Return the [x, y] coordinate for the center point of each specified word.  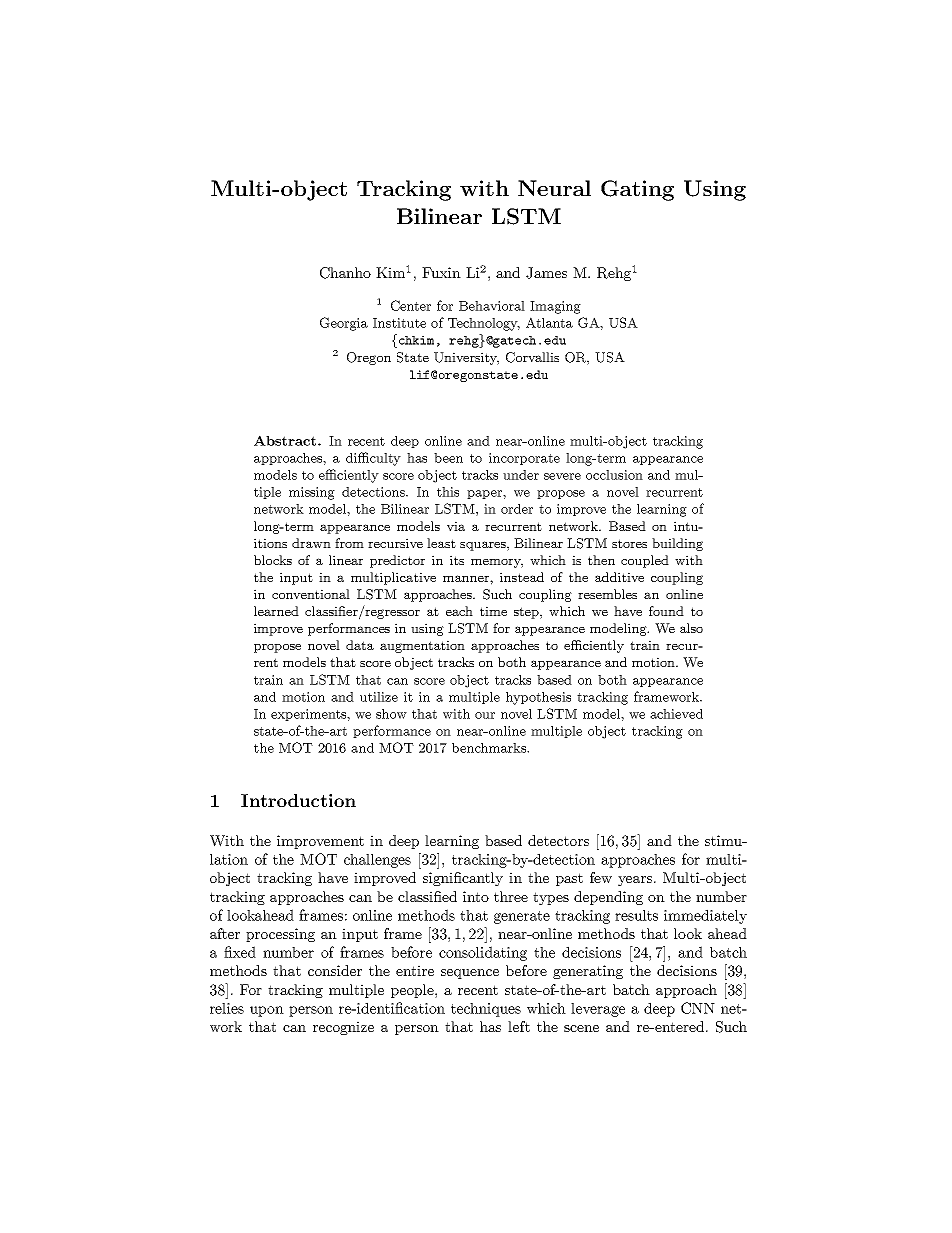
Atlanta [549, 322]
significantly [463, 879]
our [485, 715]
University [466, 358]
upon [267, 1011]
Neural [554, 188]
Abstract [285, 440]
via [456, 526]
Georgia [344, 324]
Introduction [298, 800]
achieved [676, 714]
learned [276, 611]
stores [629, 543]
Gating [637, 190]
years [636, 881]
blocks [273, 560]
